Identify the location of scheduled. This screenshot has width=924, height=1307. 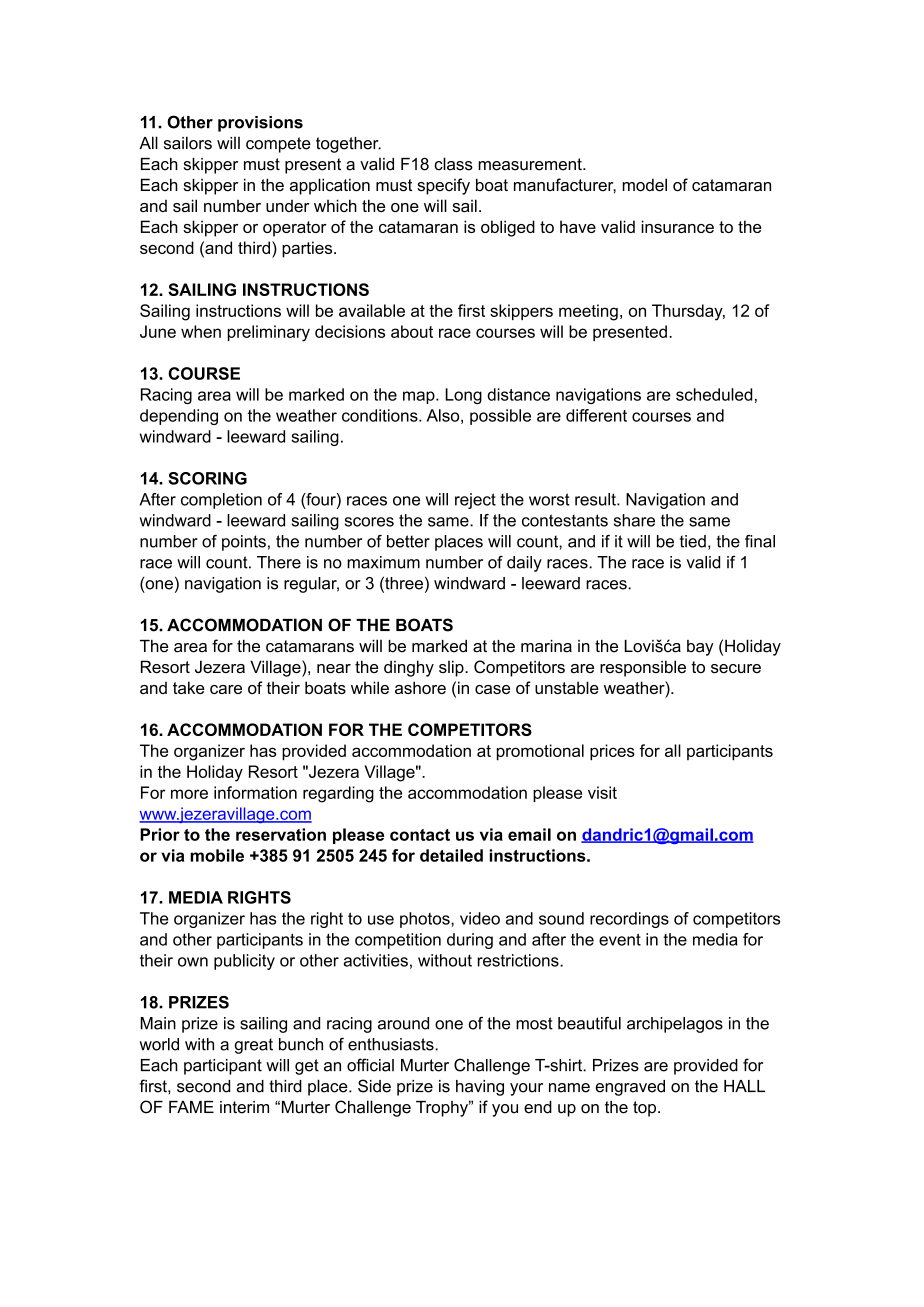
(714, 394).
